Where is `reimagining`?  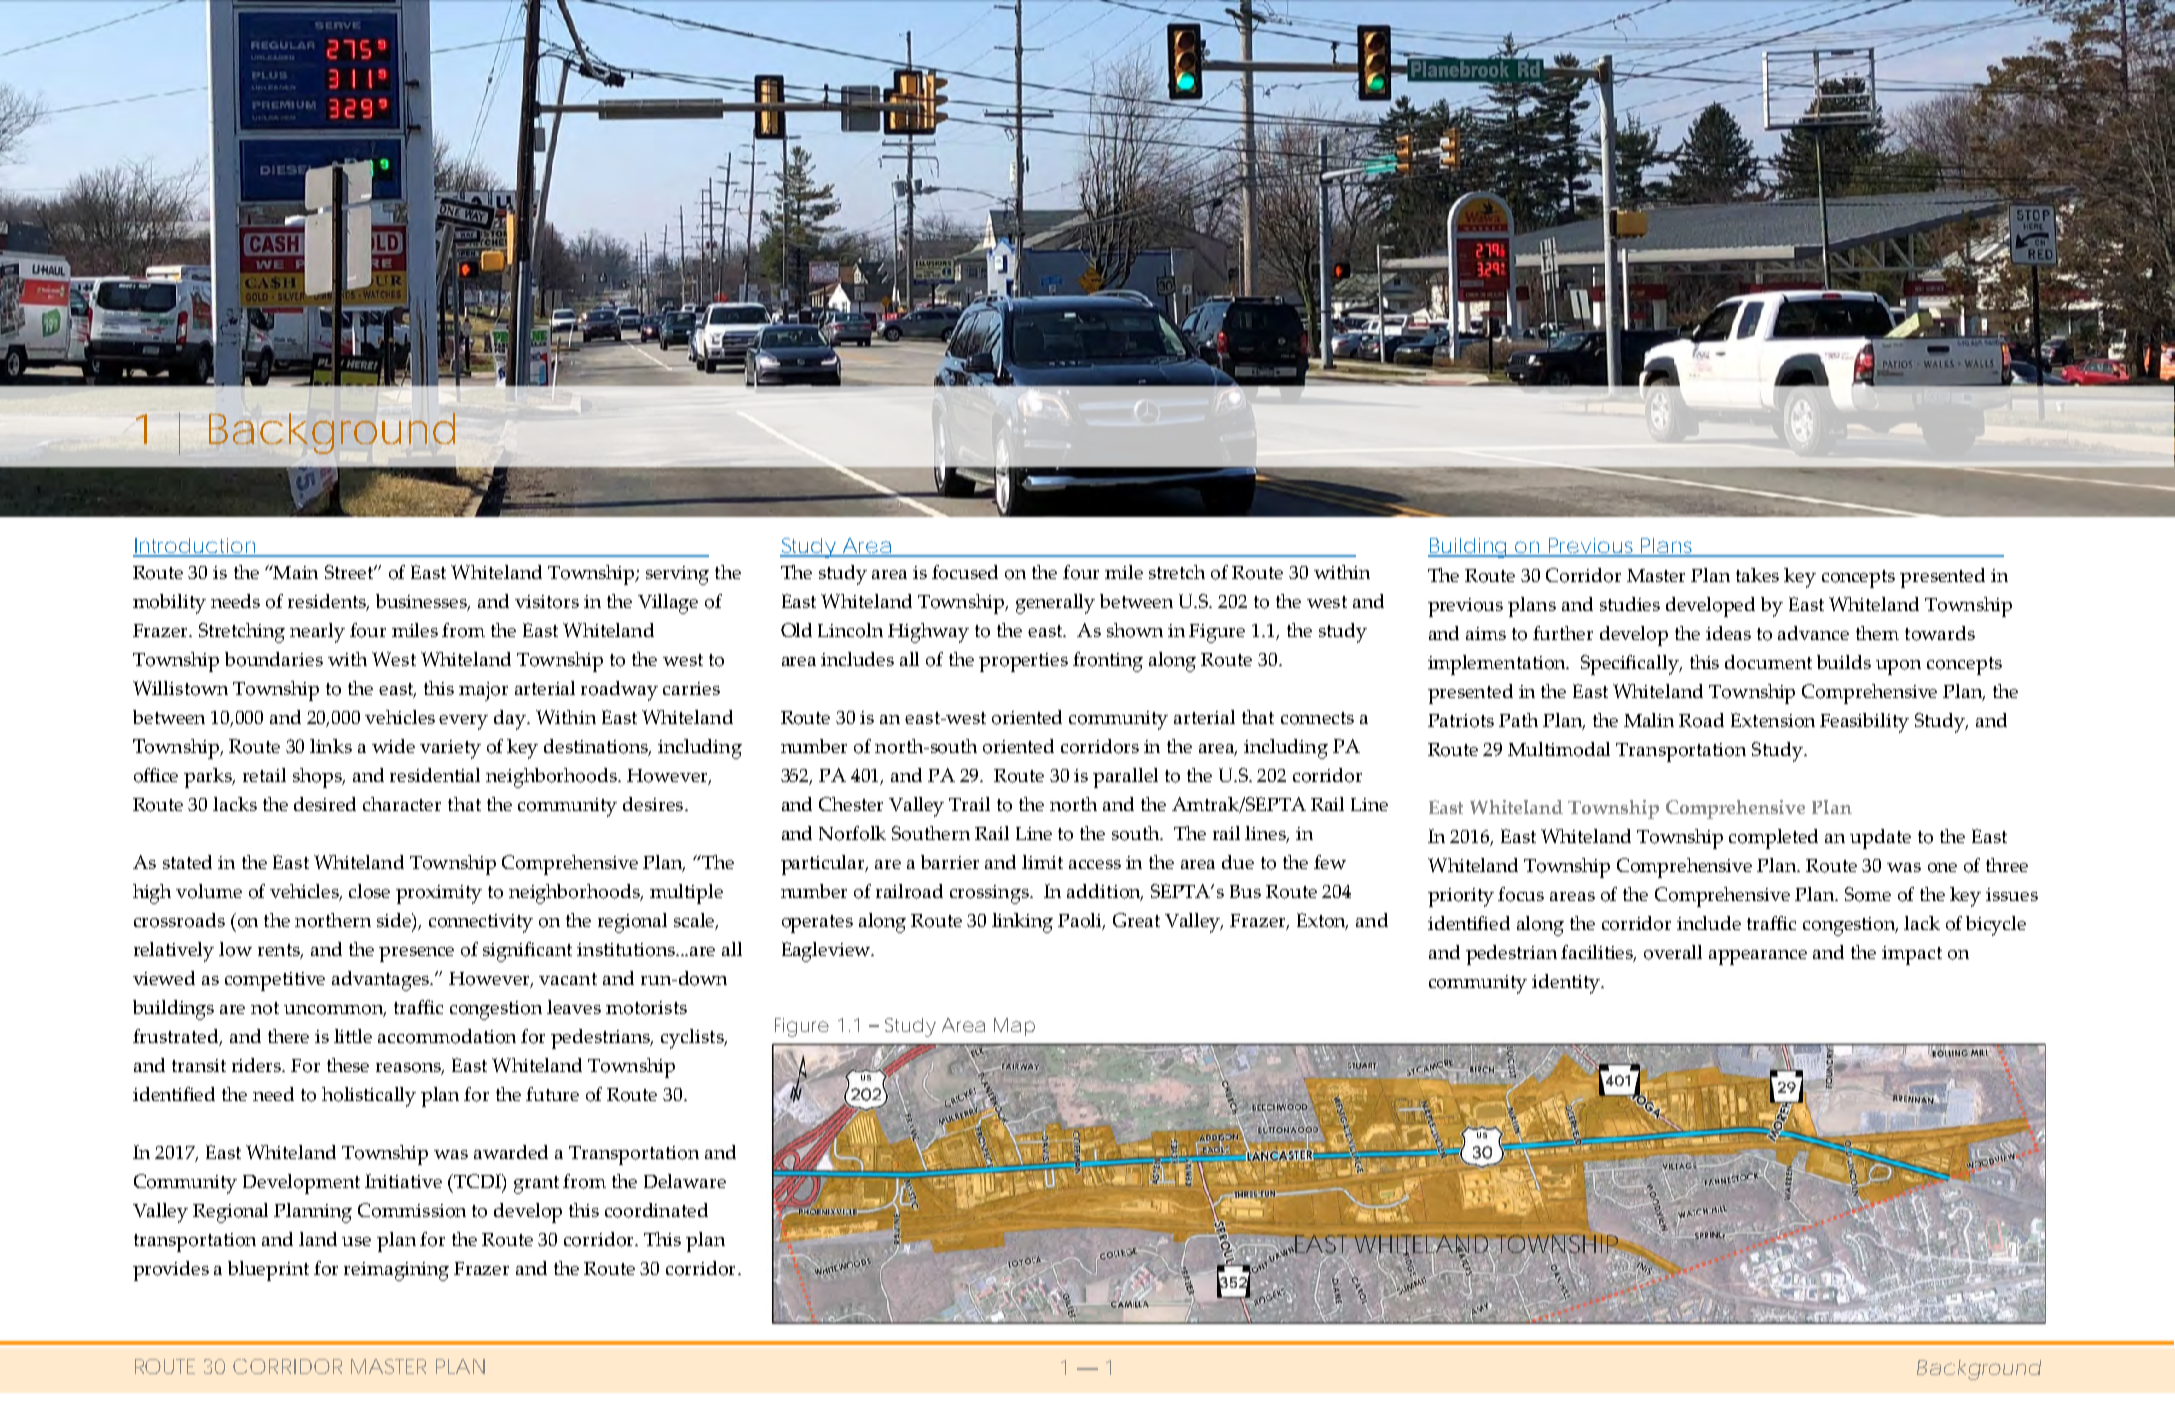 reimagining is located at coordinates (396, 1271).
